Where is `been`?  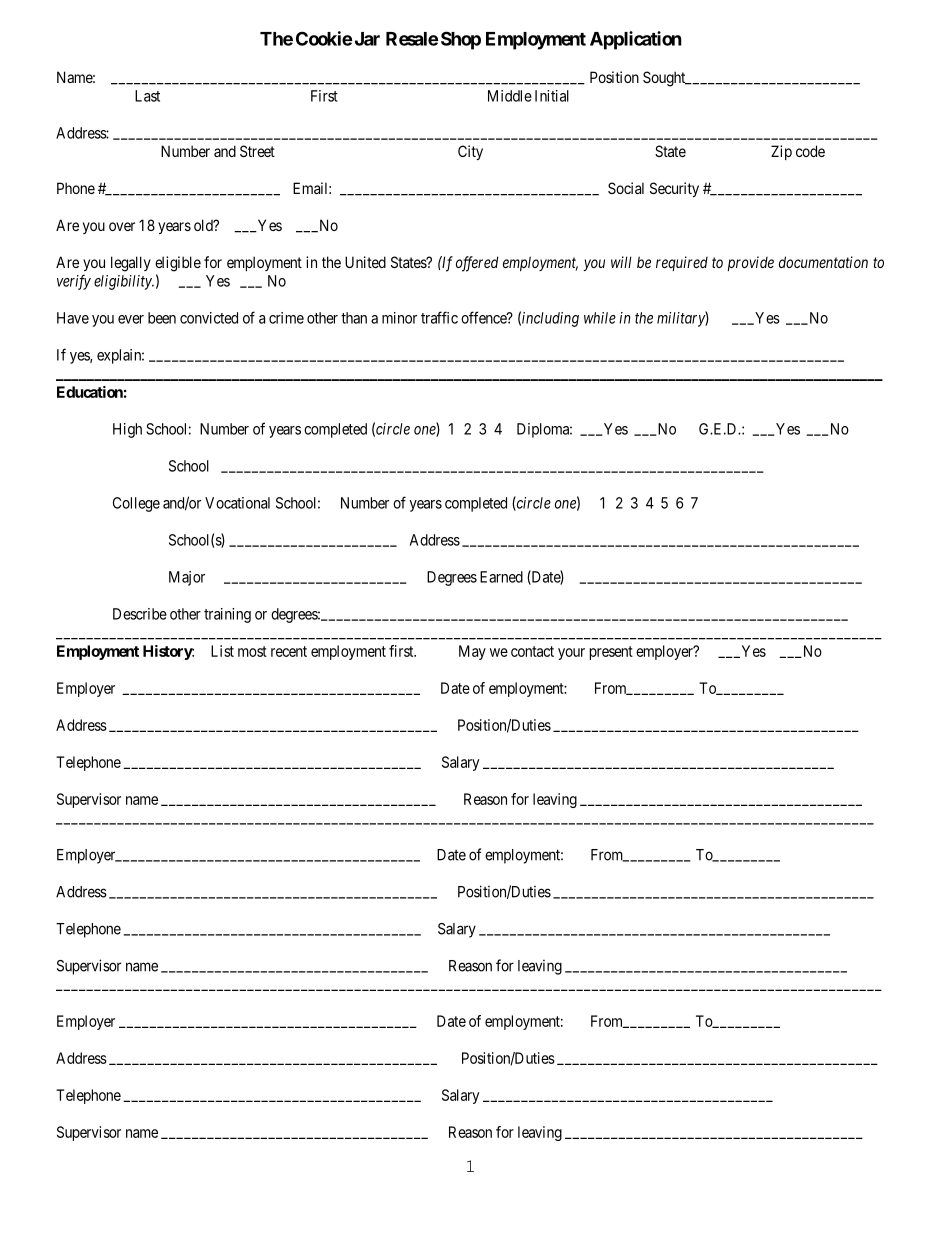 been is located at coordinates (162, 318).
